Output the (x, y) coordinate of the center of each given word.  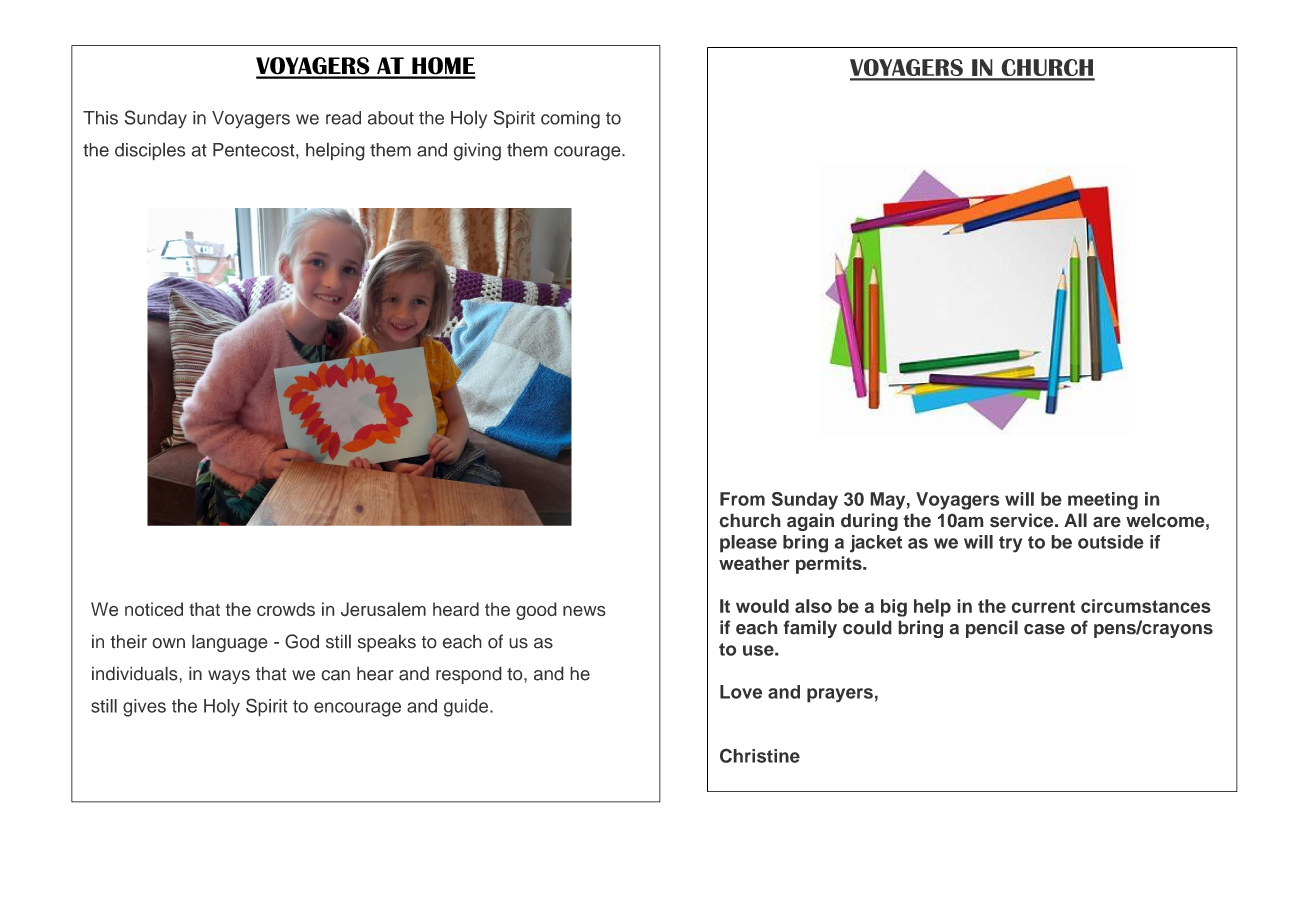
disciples (150, 151)
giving (477, 152)
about (391, 118)
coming (570, 120)
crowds (286, 609)
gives (144, 708)
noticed (154, 609)
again (810, 522)
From (742, 499)
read (343, 118)
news (584, 611)
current (1043, 606)
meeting (1103, 501)
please (748, 544)
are (1107, 522)
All (1075, 520)
